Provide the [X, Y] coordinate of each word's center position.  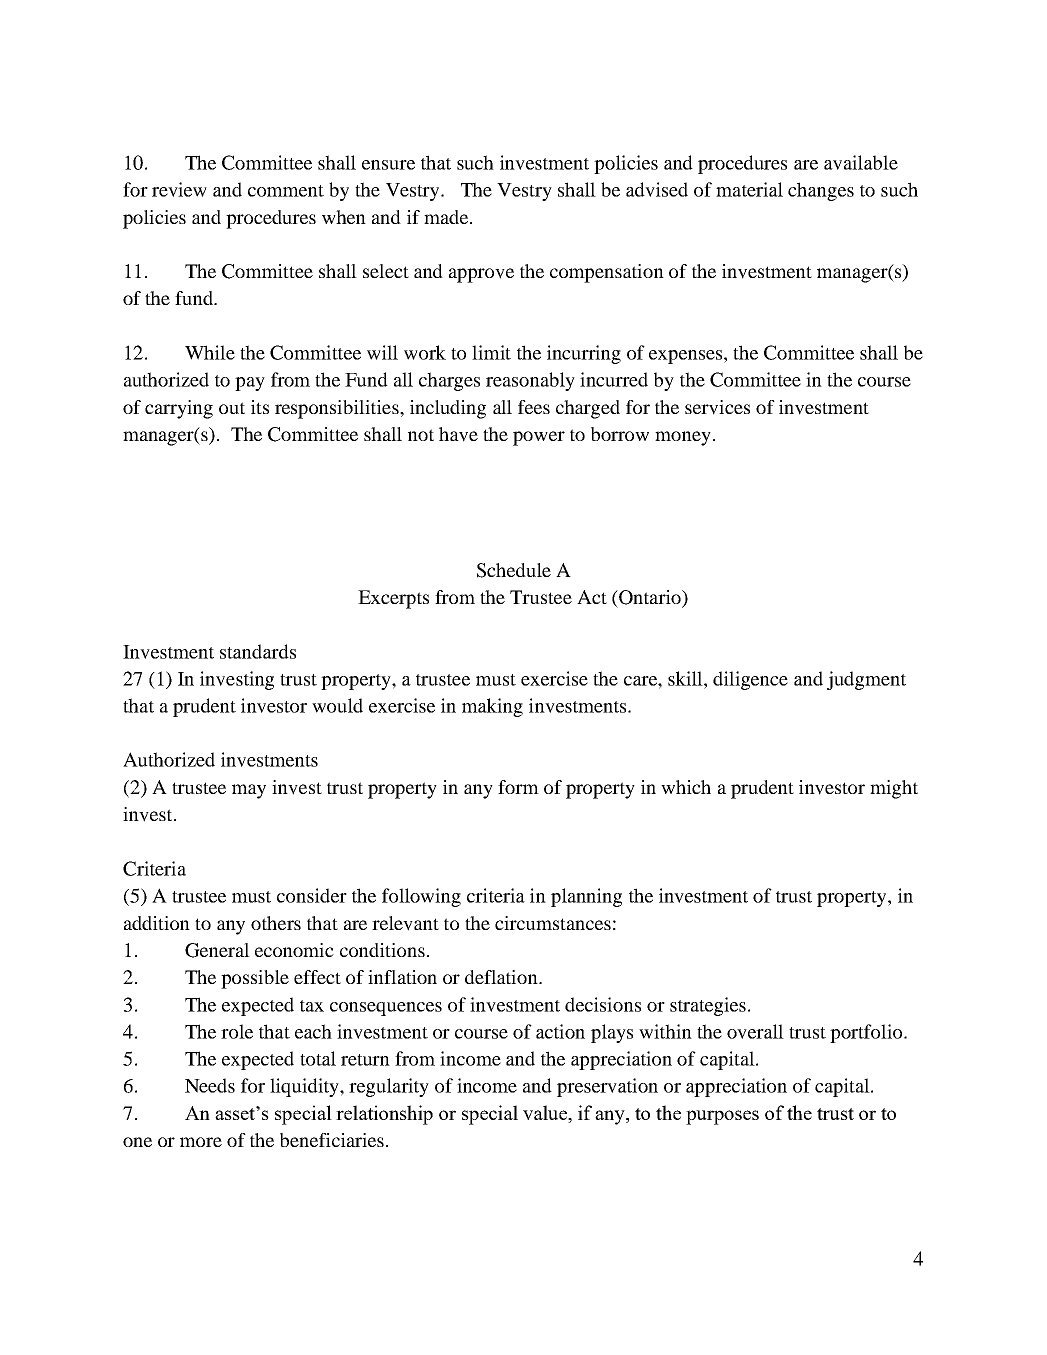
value [546, 1114]
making [492, 707]
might [894, 789]
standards [258, 651]
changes [821, 191]
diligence [750, 680]
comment [286, 191]
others [276, 923]
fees [534, 407]
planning [586, 897]
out [232, 408]
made [447, 217]
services [717, 407]
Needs [210, 1085]
